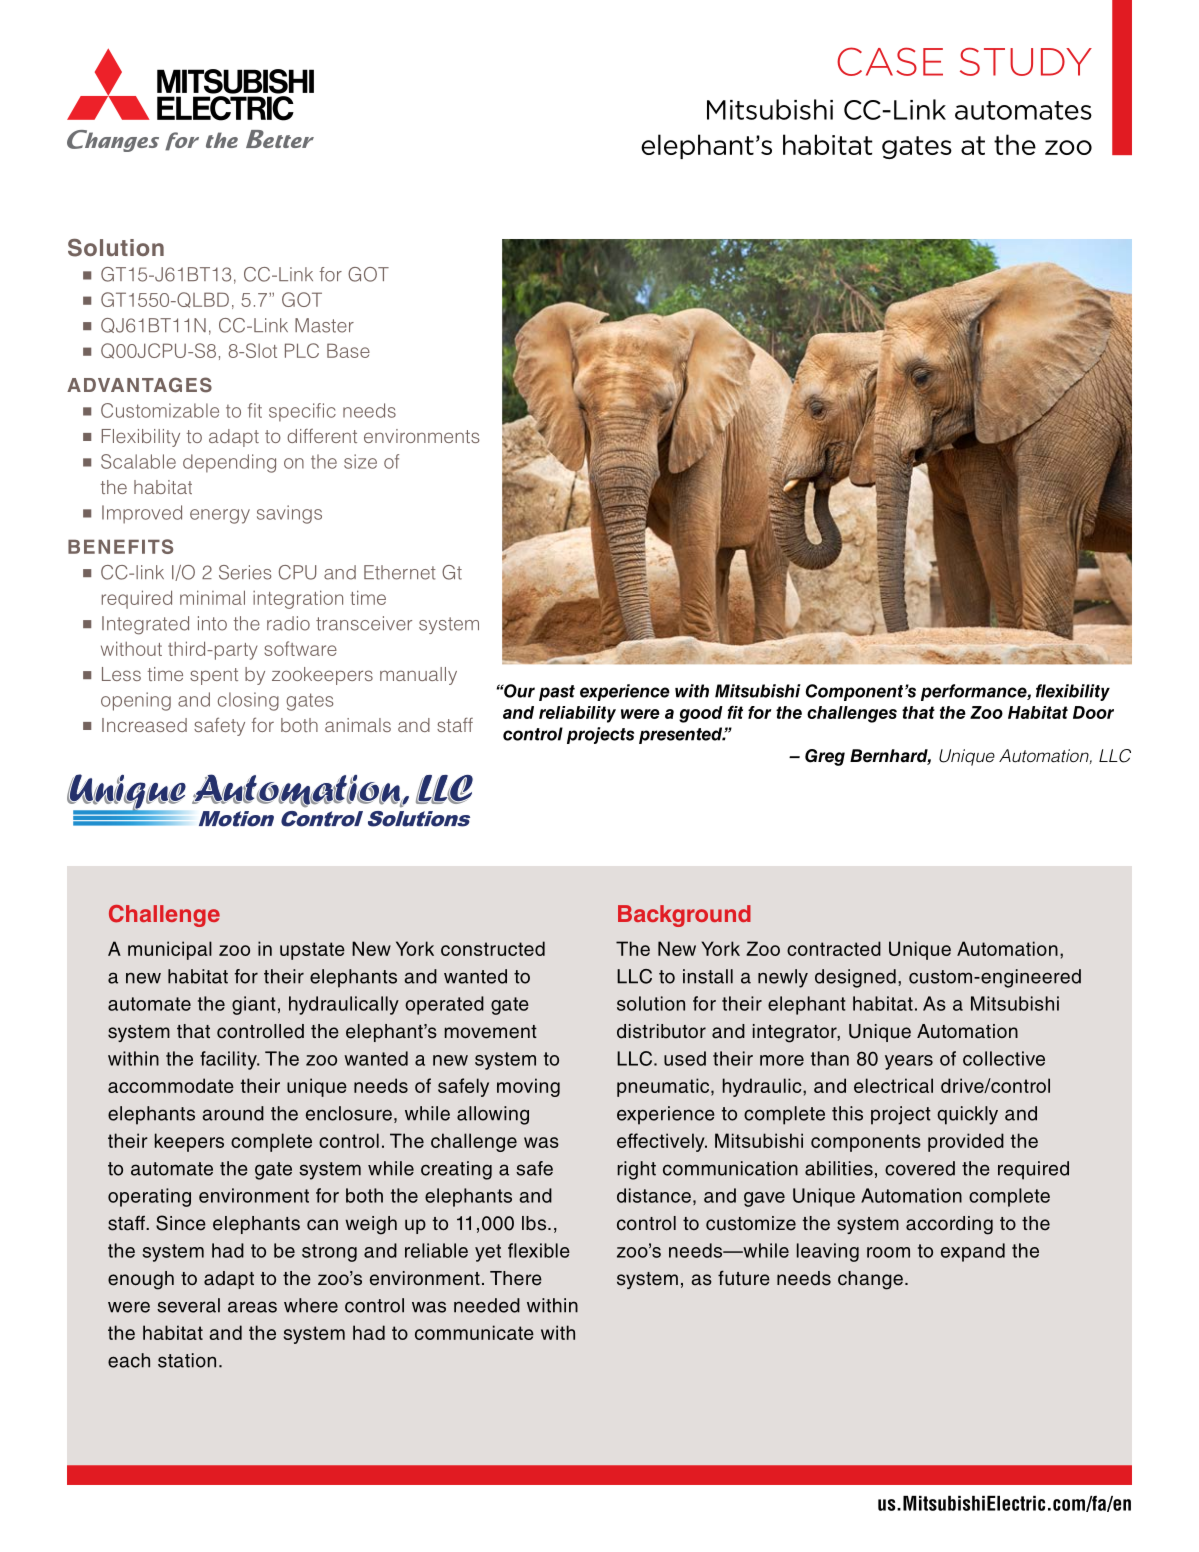 The width and height of the screenshot is (1199, 1552). Describe the element at coordinates (302, 412) in the screenshot. I see `specific` at that location.
